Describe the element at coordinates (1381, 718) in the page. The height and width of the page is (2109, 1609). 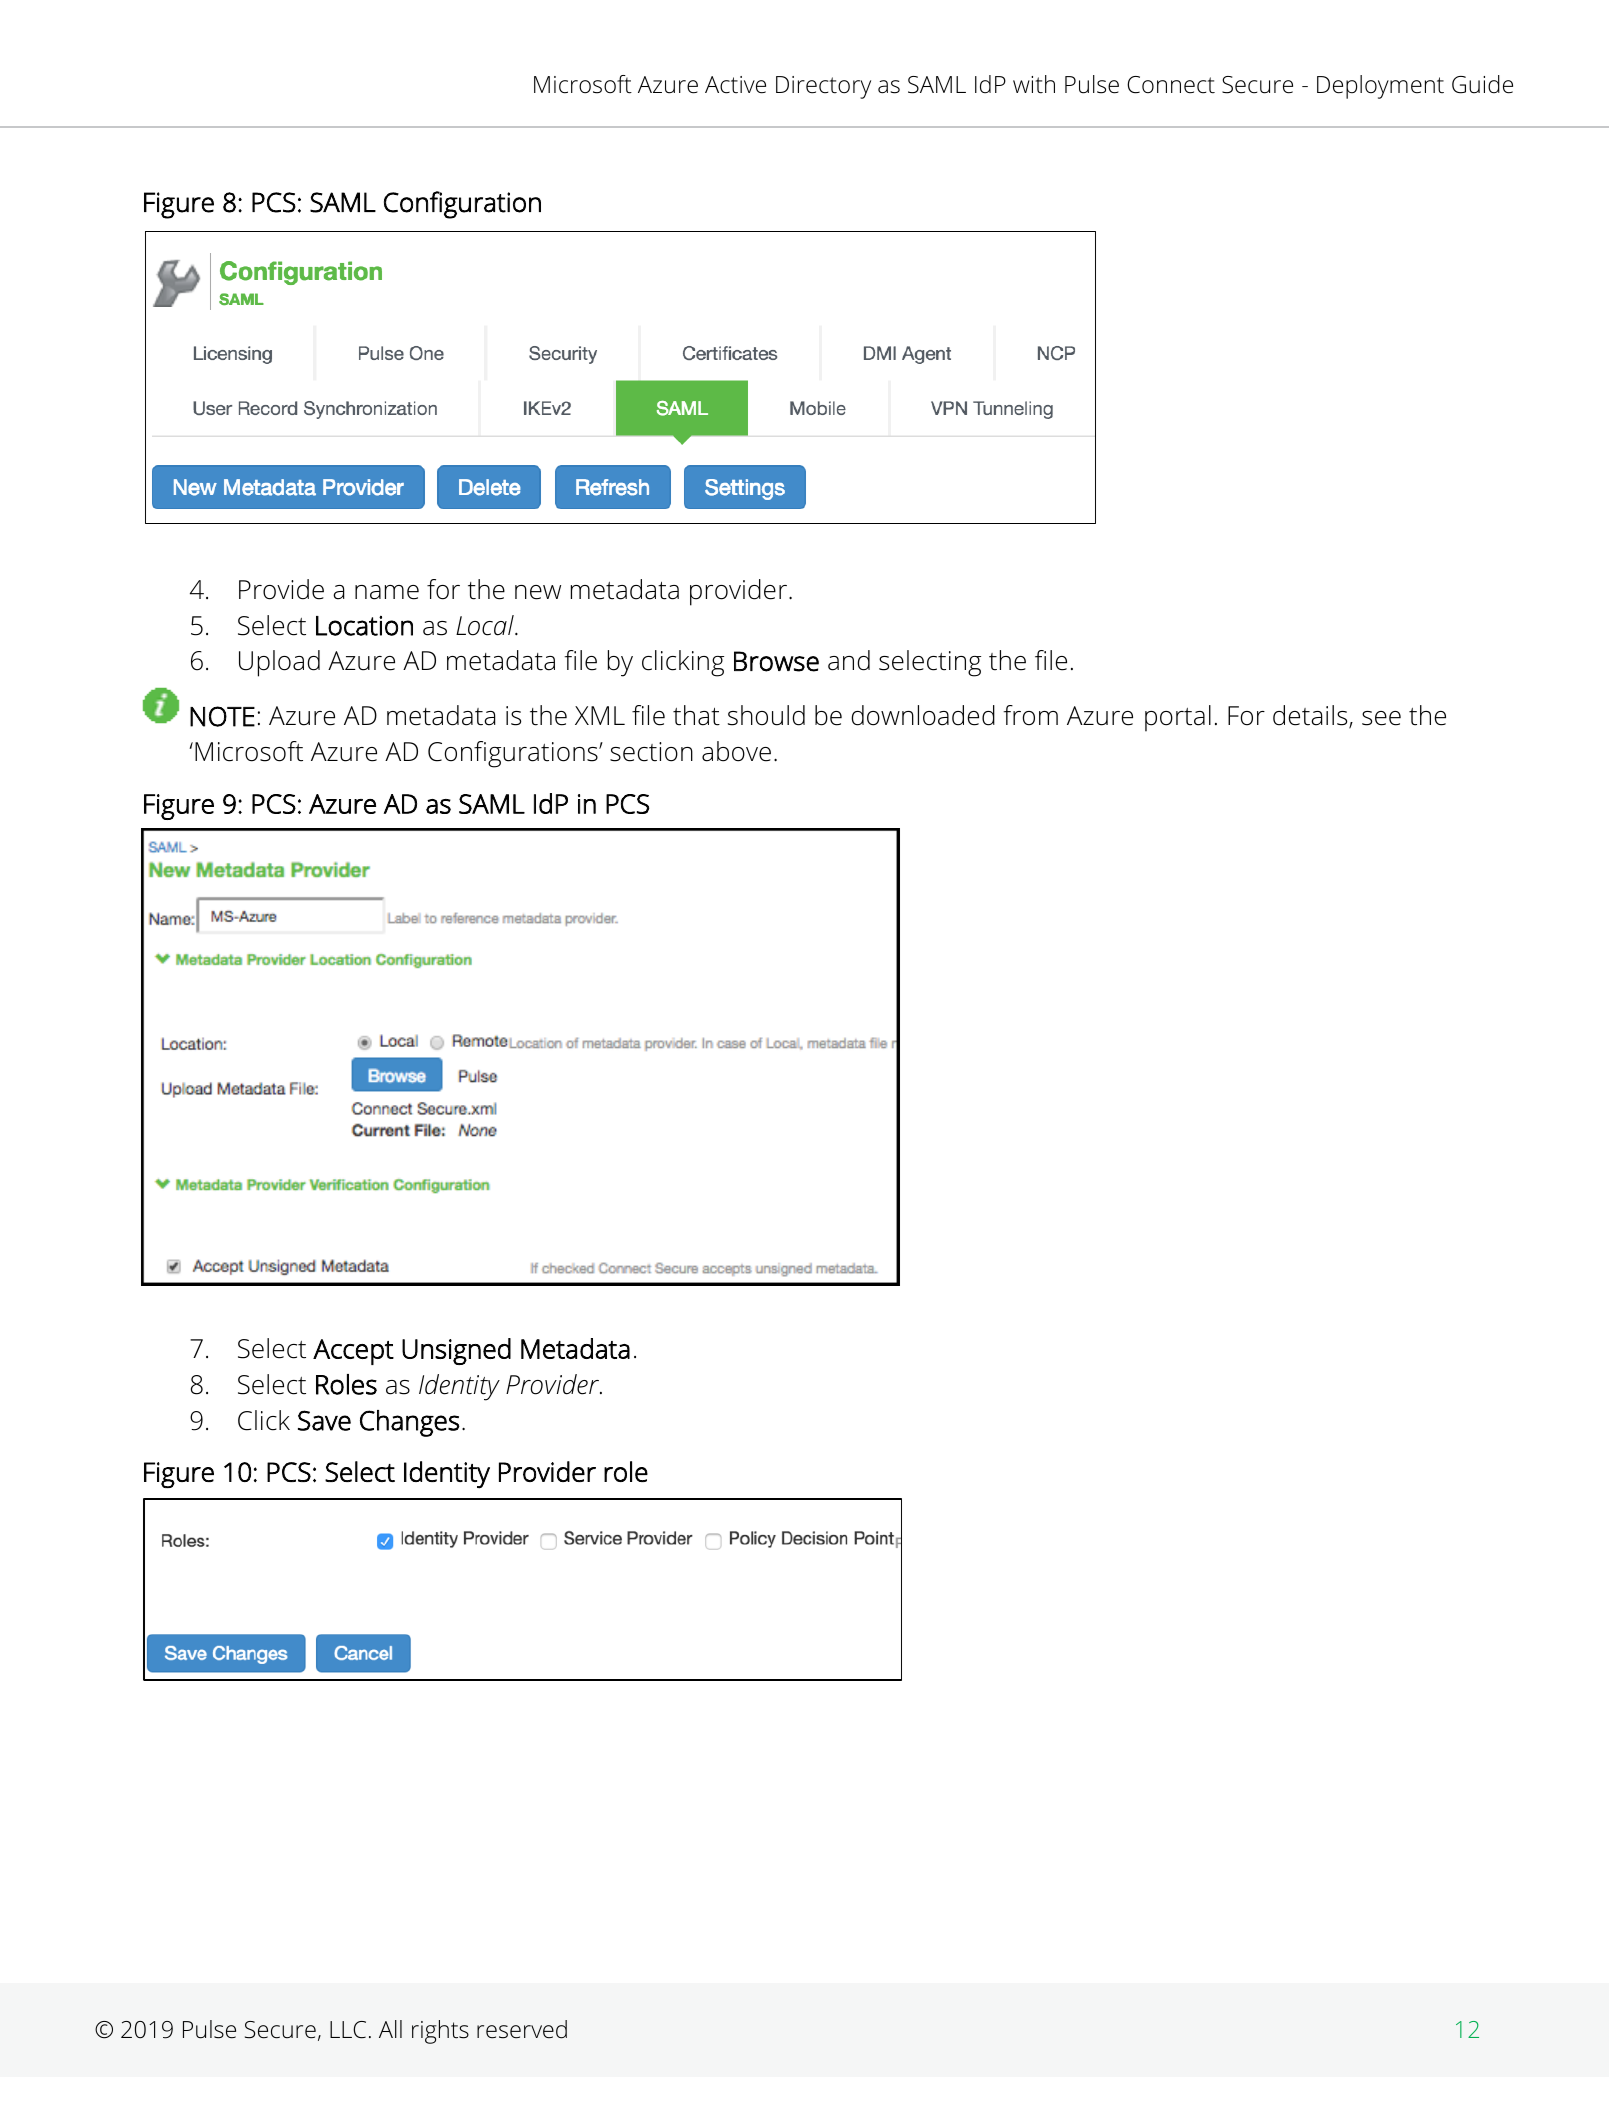
I see `see` at that location.
